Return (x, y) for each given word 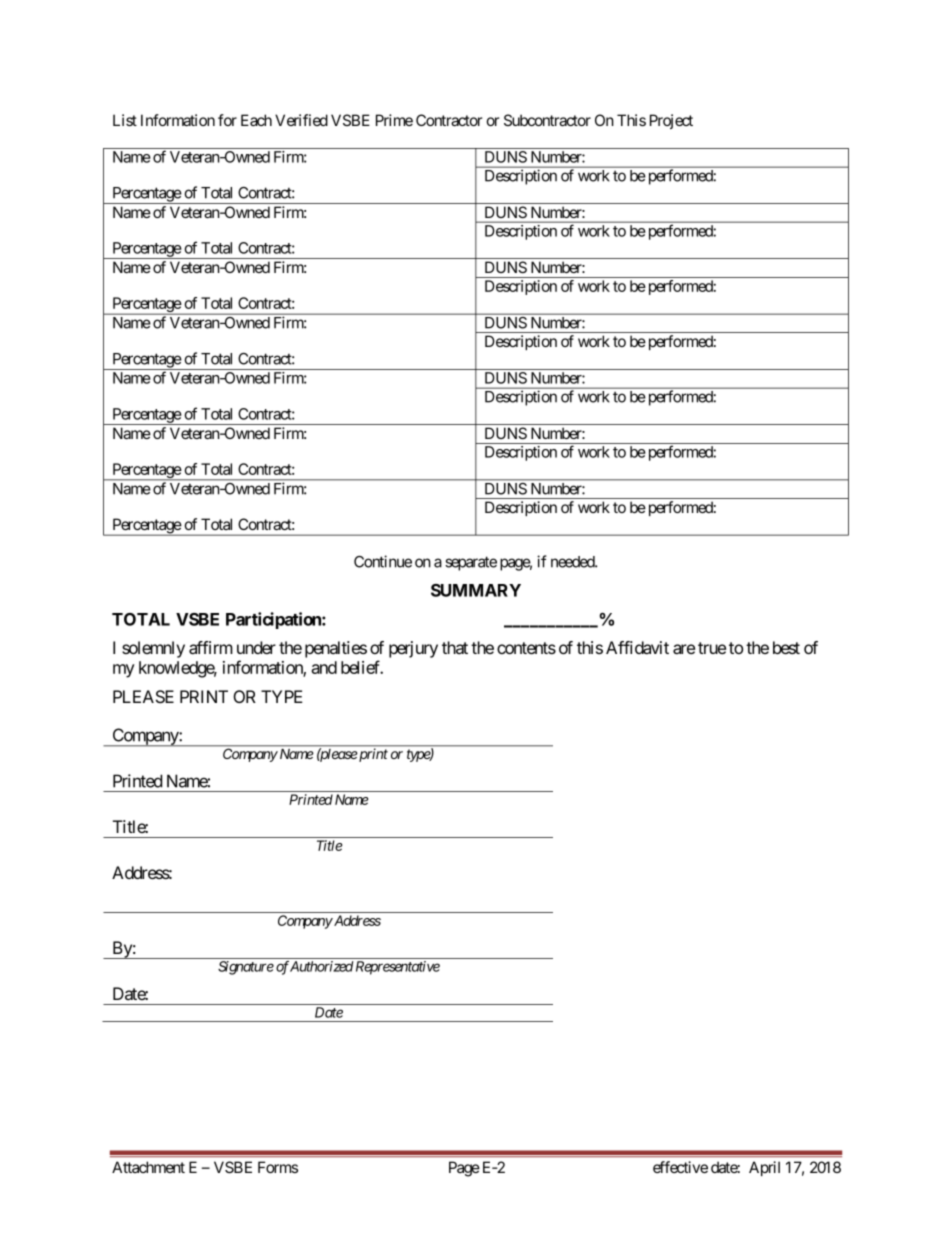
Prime (394, 120)
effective (680, 1167)
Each (256, 120)
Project (671, 121)
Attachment (148, 1167)
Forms (278, 1167)
